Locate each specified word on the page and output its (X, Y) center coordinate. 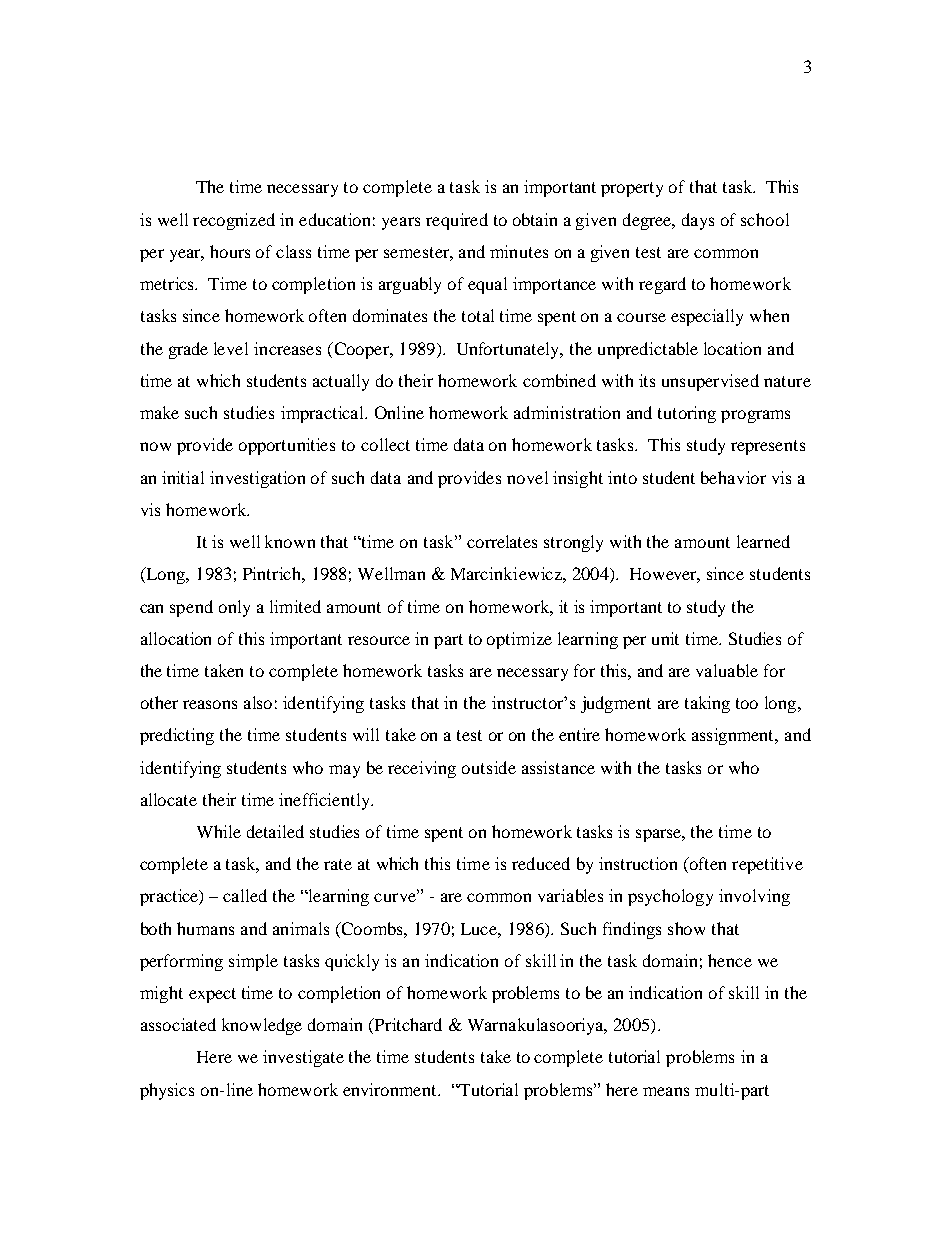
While (219, 831)
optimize (519, 640)
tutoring (687, 414)
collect (385, 444)
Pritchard (407, 1026)
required (457, 221)
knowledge (262, 1026)
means (666, 1091)
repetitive (767, 865)
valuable (727, 670)
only (234, 608)
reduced (541, 863)
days (698, 221)
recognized (234, 221)
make (159, 412)
